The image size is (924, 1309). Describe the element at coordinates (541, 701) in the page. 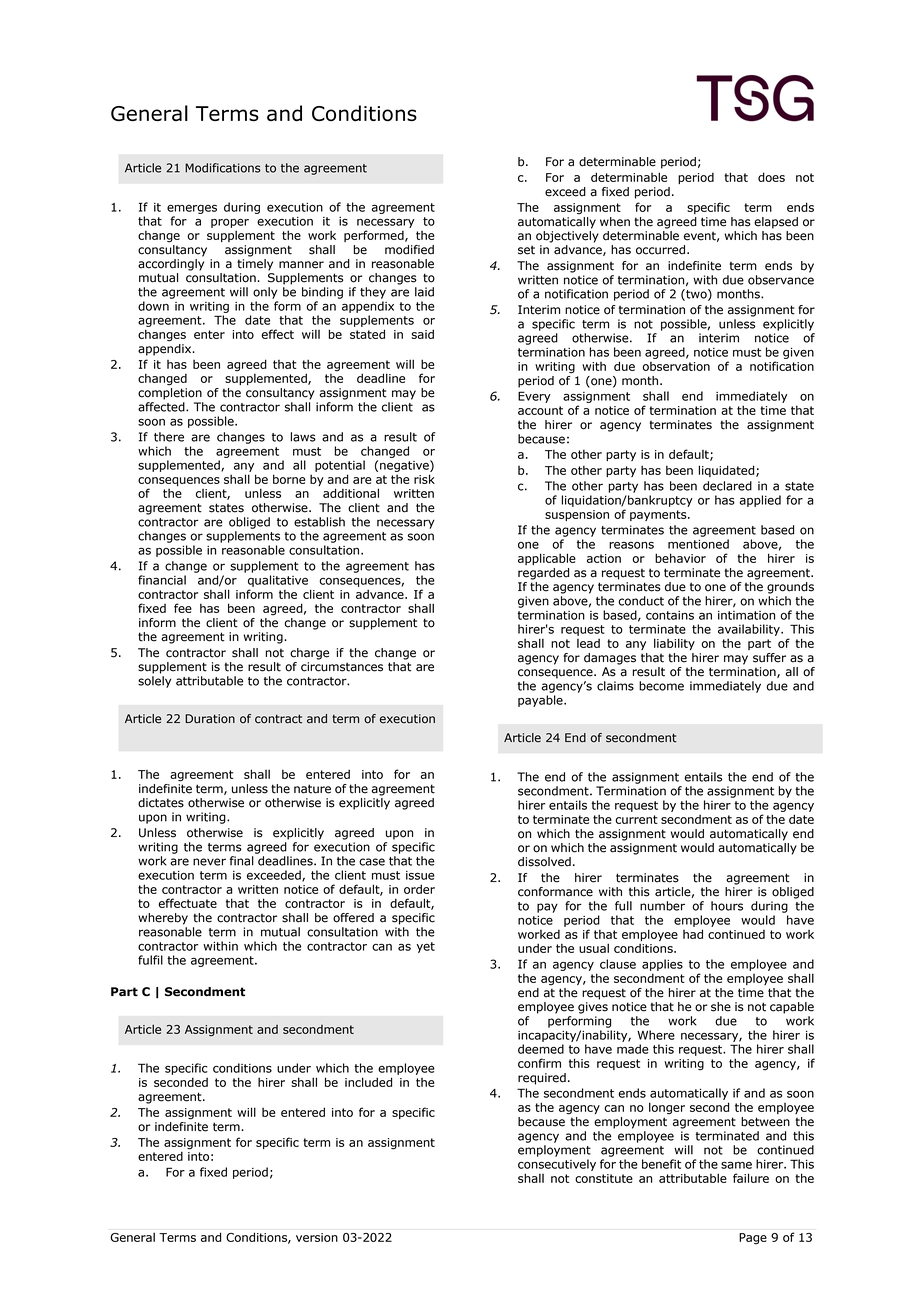

I see `payable` at that location.
